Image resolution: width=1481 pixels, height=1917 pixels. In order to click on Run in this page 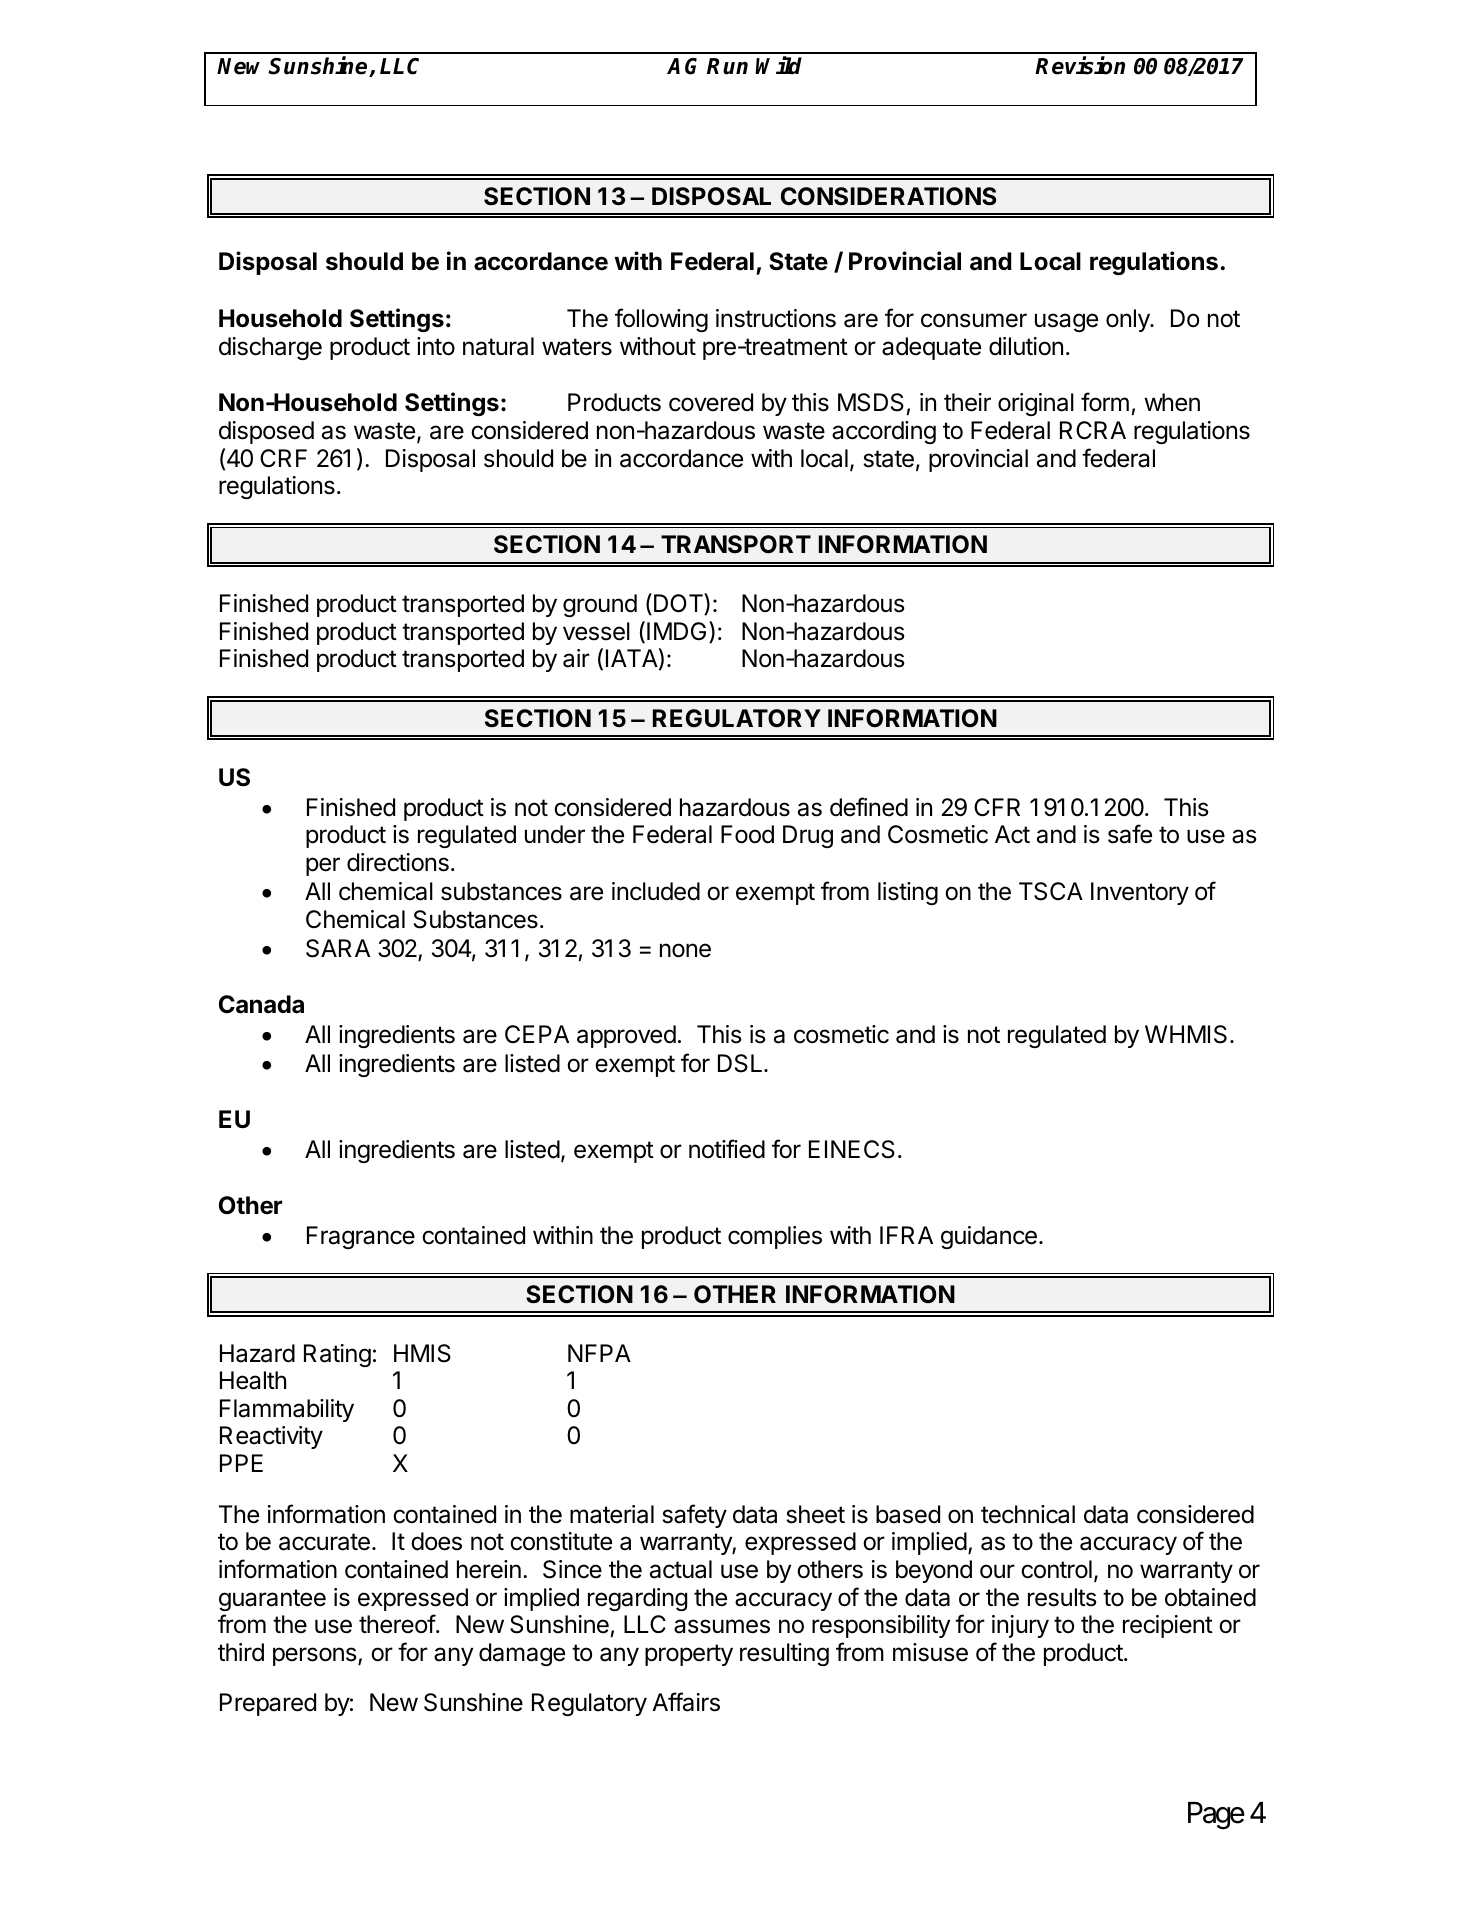, I will do `click(727, 66)`.
